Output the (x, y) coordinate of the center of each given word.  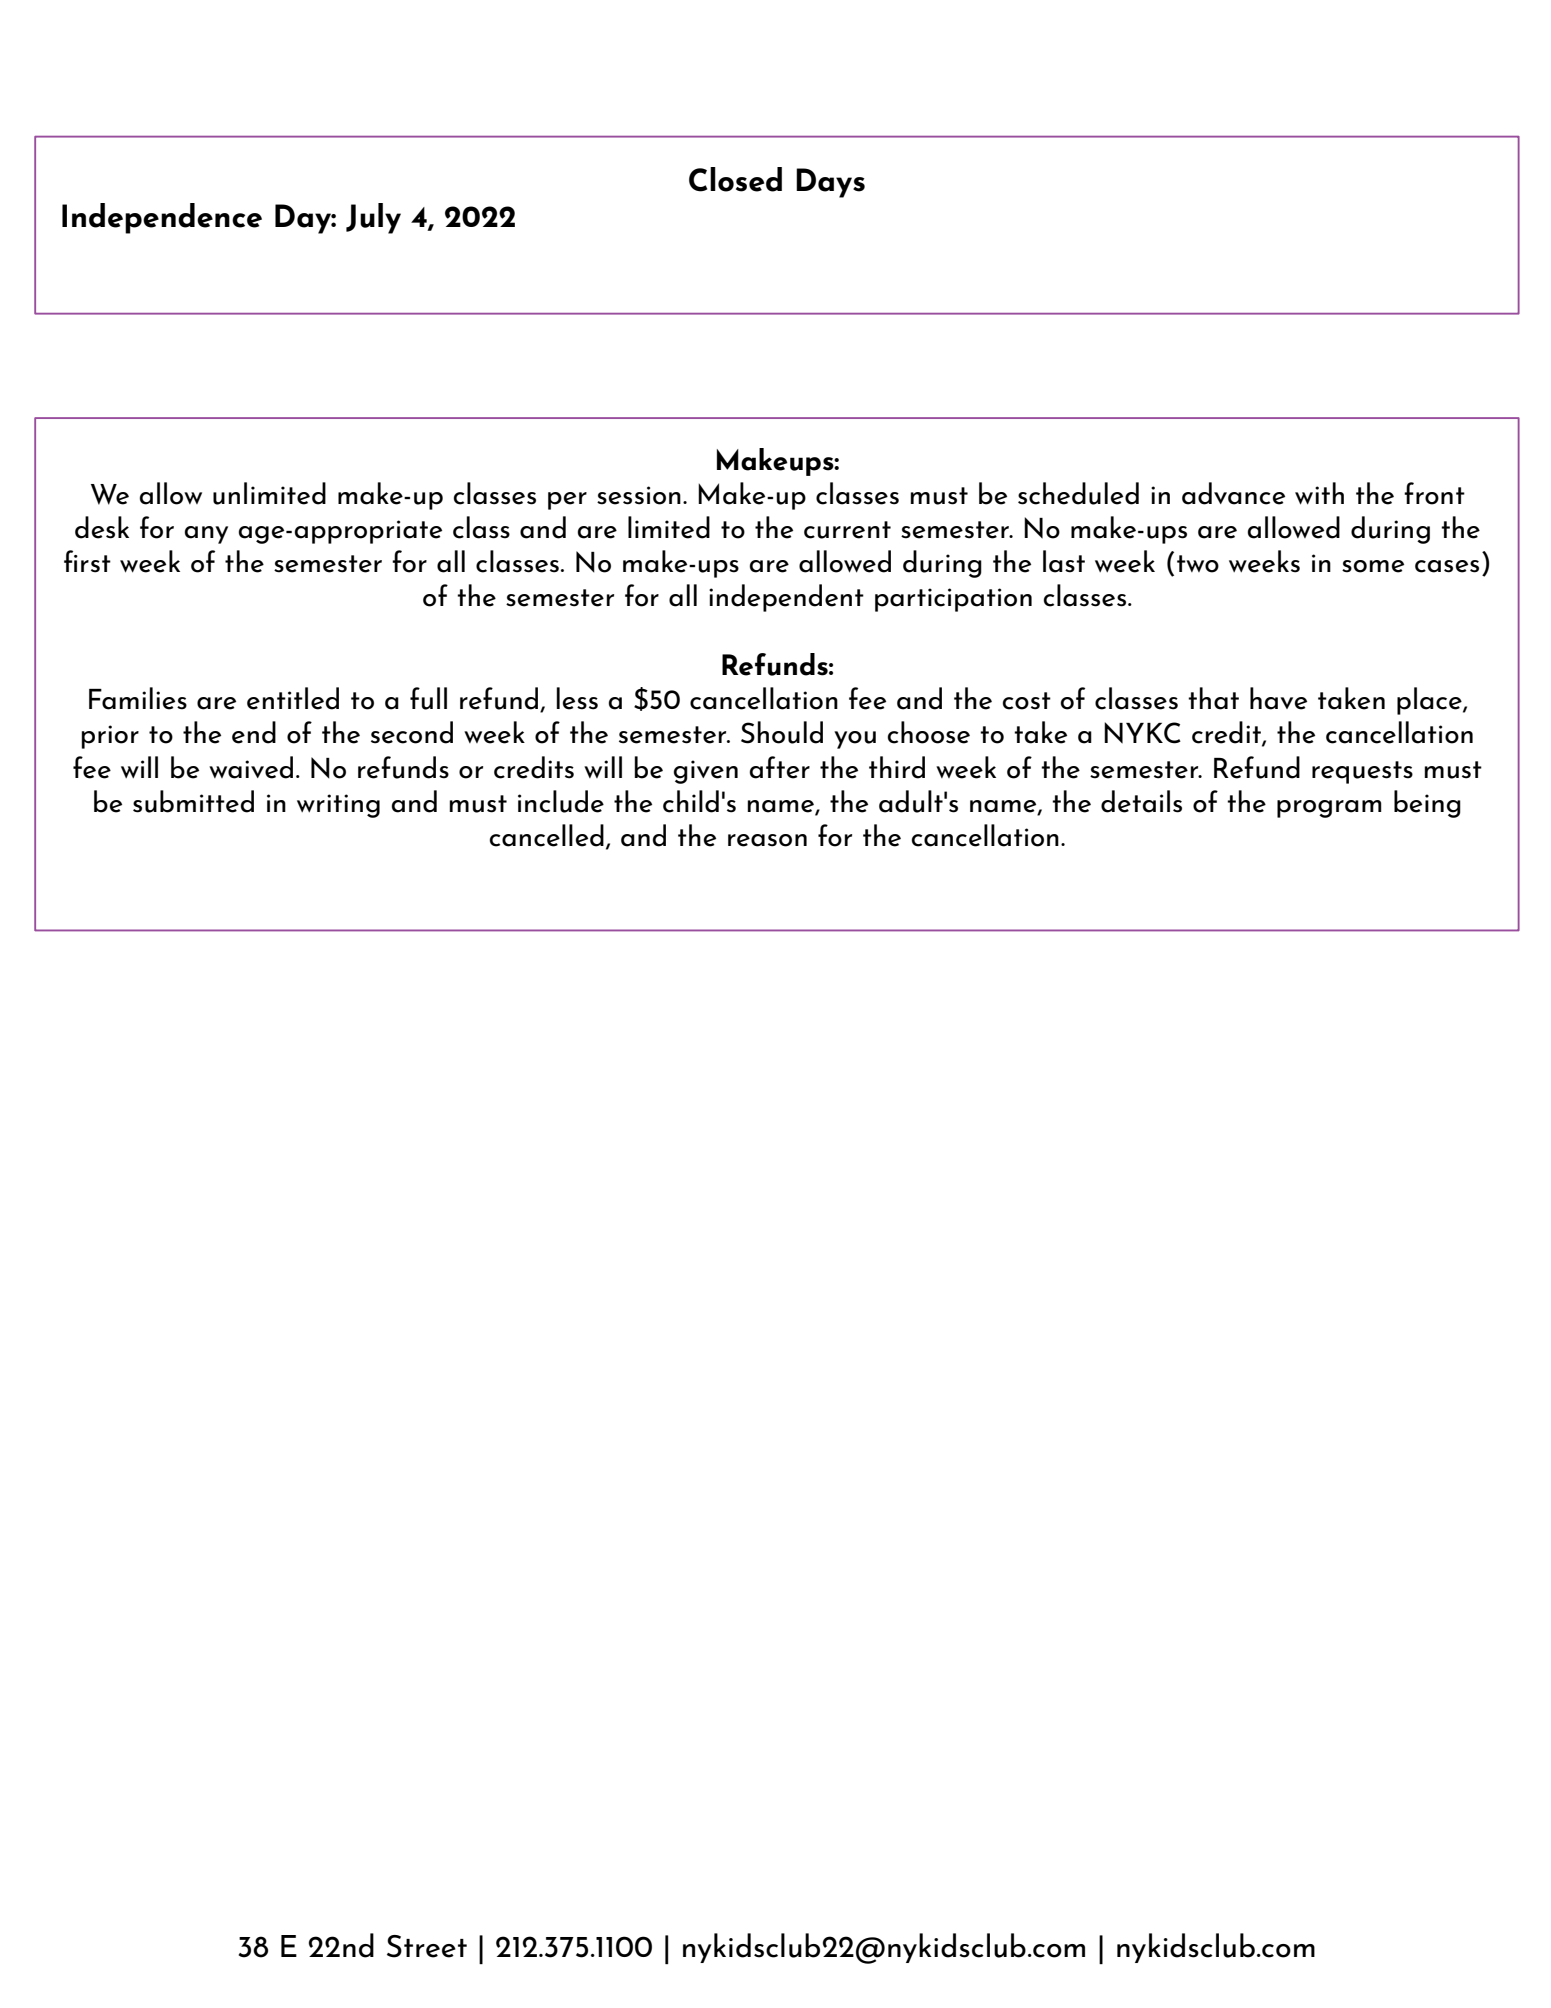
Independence (162, 218)
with (1319, 493)
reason (767, 840)
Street (427, 1946)
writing (338, 806)
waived (251, 767)
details (1141, 801)
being (1427, 804)
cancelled (547, 835)
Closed (735, 179)
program (1329, 809)
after (780, 767)
